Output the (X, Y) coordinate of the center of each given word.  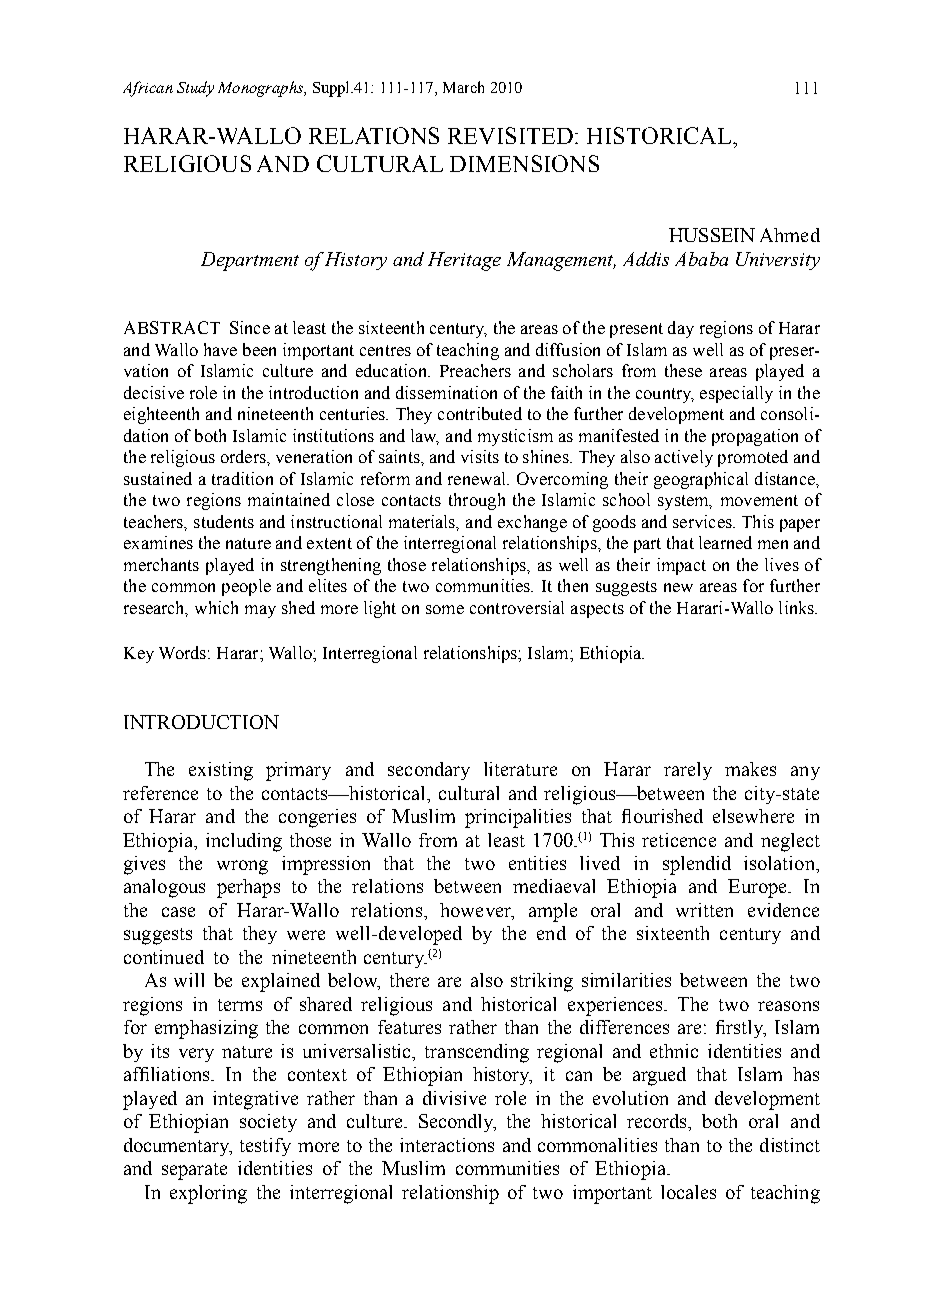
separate (194, 1171)
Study (195, 89)
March (463, 87)
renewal (478, 478)
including (244, 842)
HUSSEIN (712, 235)
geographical (701, 480)
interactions (447, 1145)
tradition (242, 478)
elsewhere (753, 816)
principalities (518, 818)
